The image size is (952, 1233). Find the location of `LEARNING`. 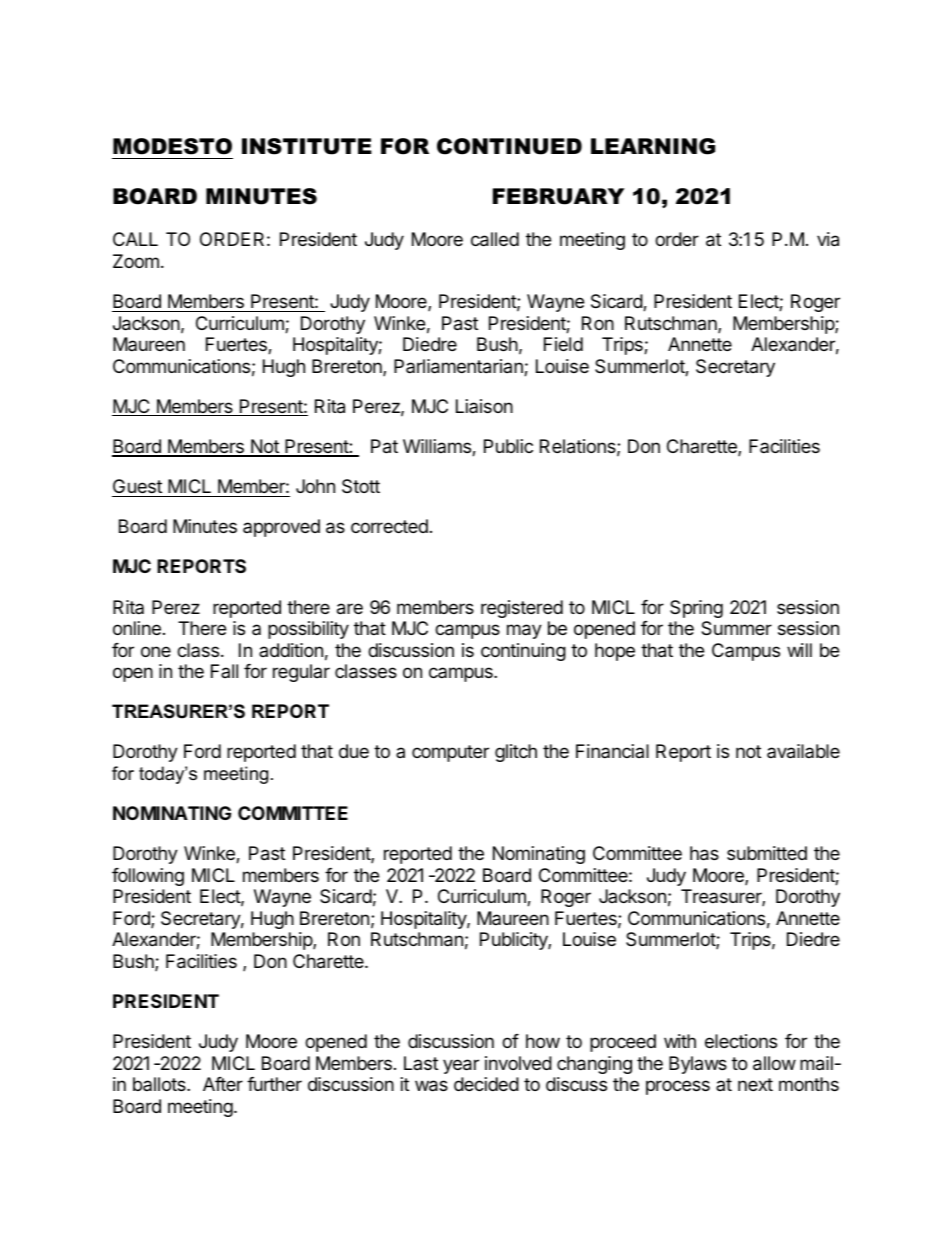

LEARNING is located at coordinates (653, 146).
